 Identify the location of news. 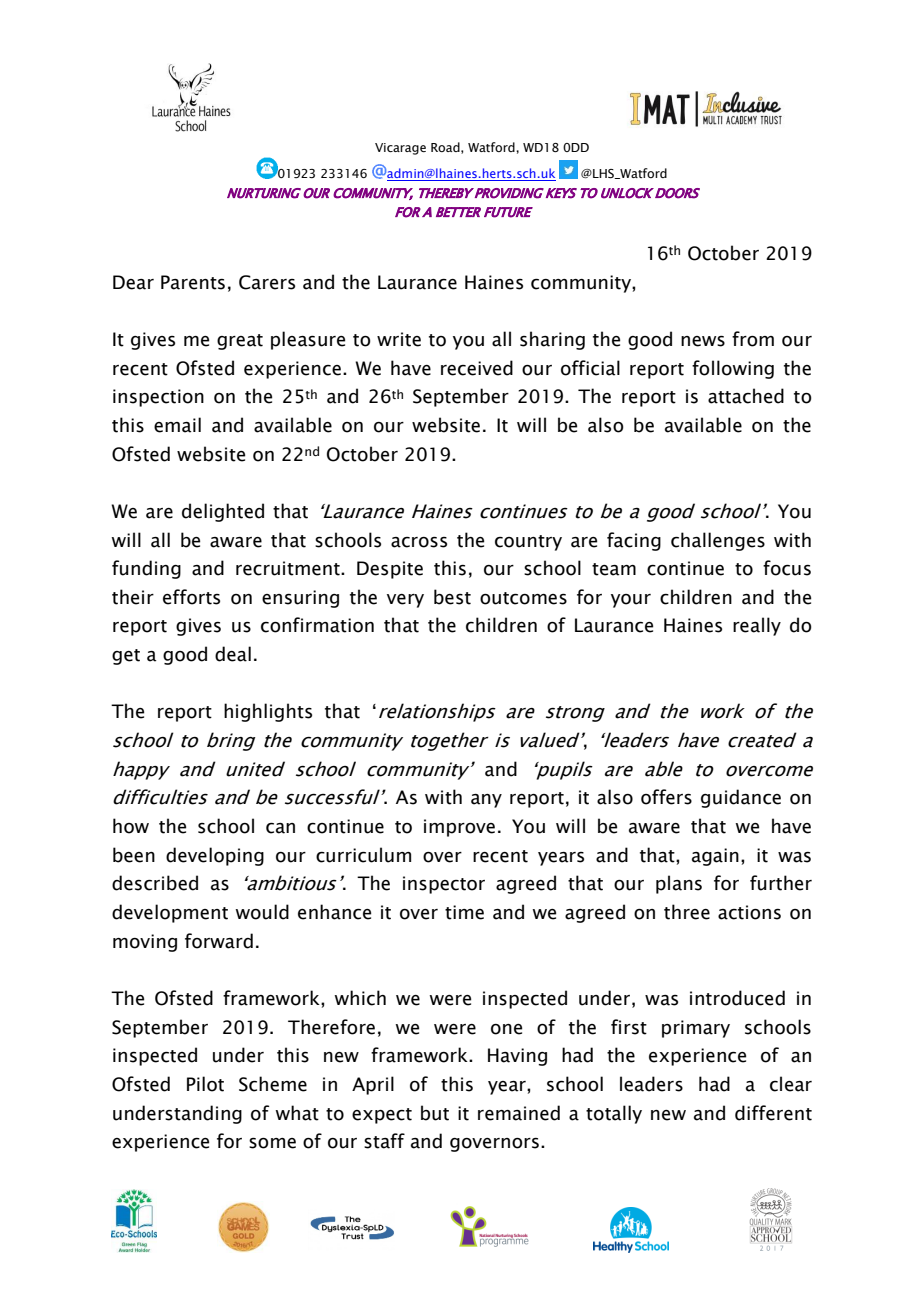
(703, 341).
